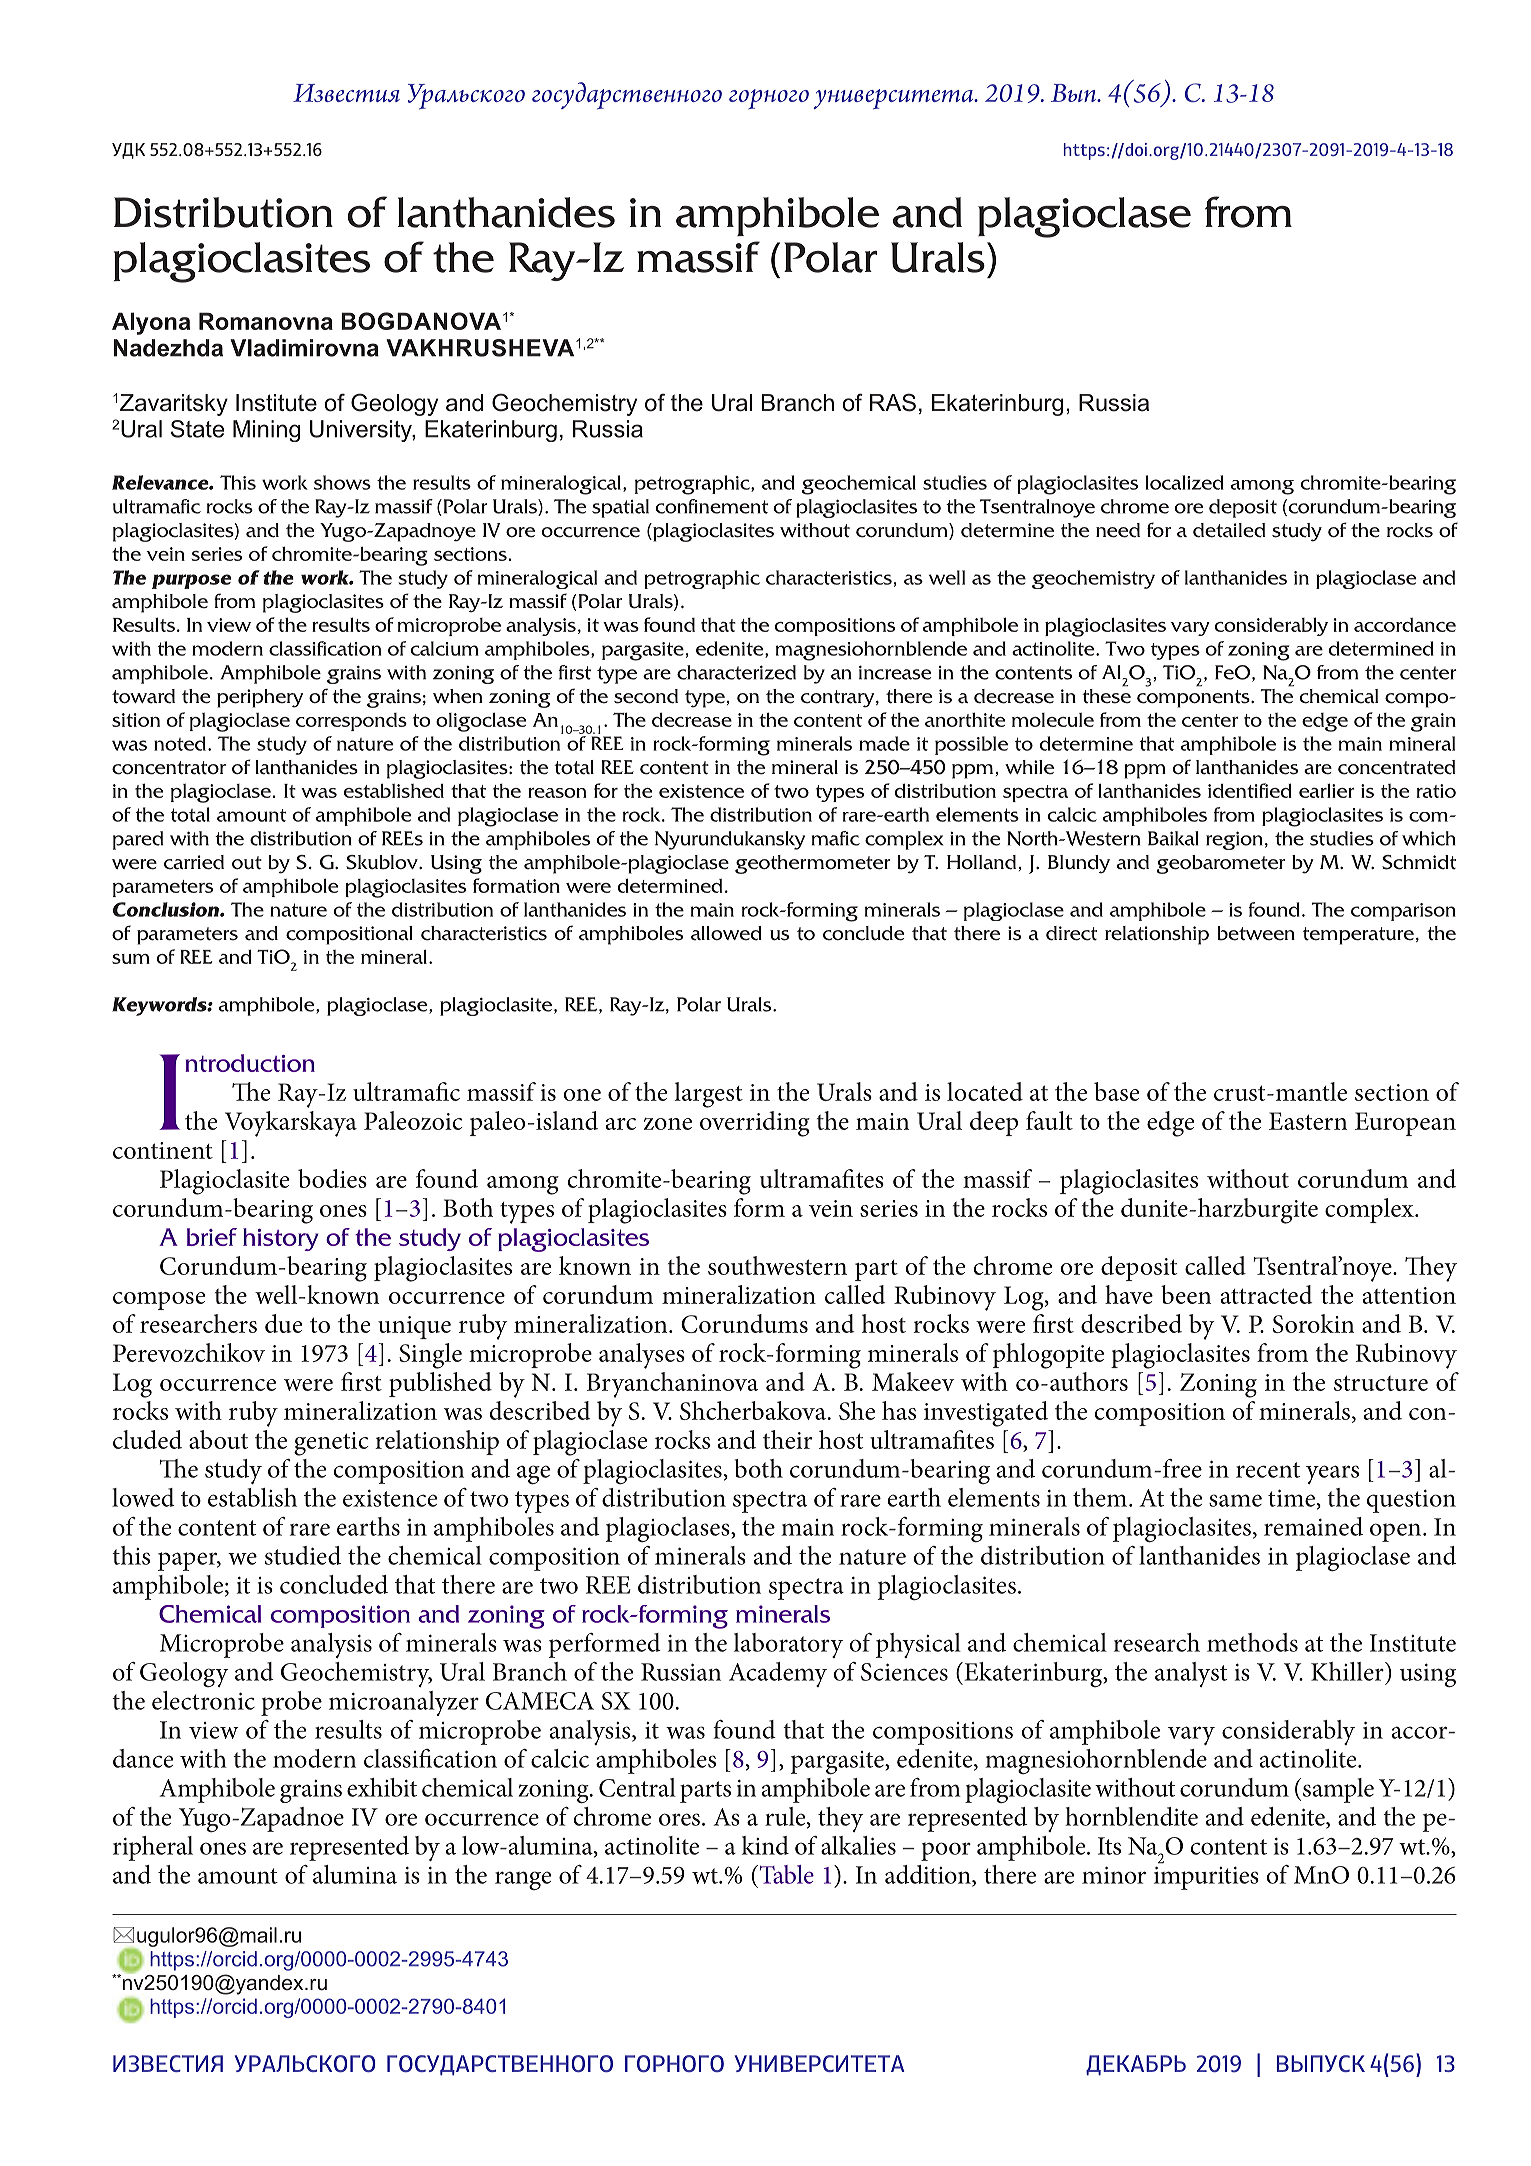 The height and width of the screenshot is (2166, 1531). I want to click on Sorokin, so click(1313, 1323).
